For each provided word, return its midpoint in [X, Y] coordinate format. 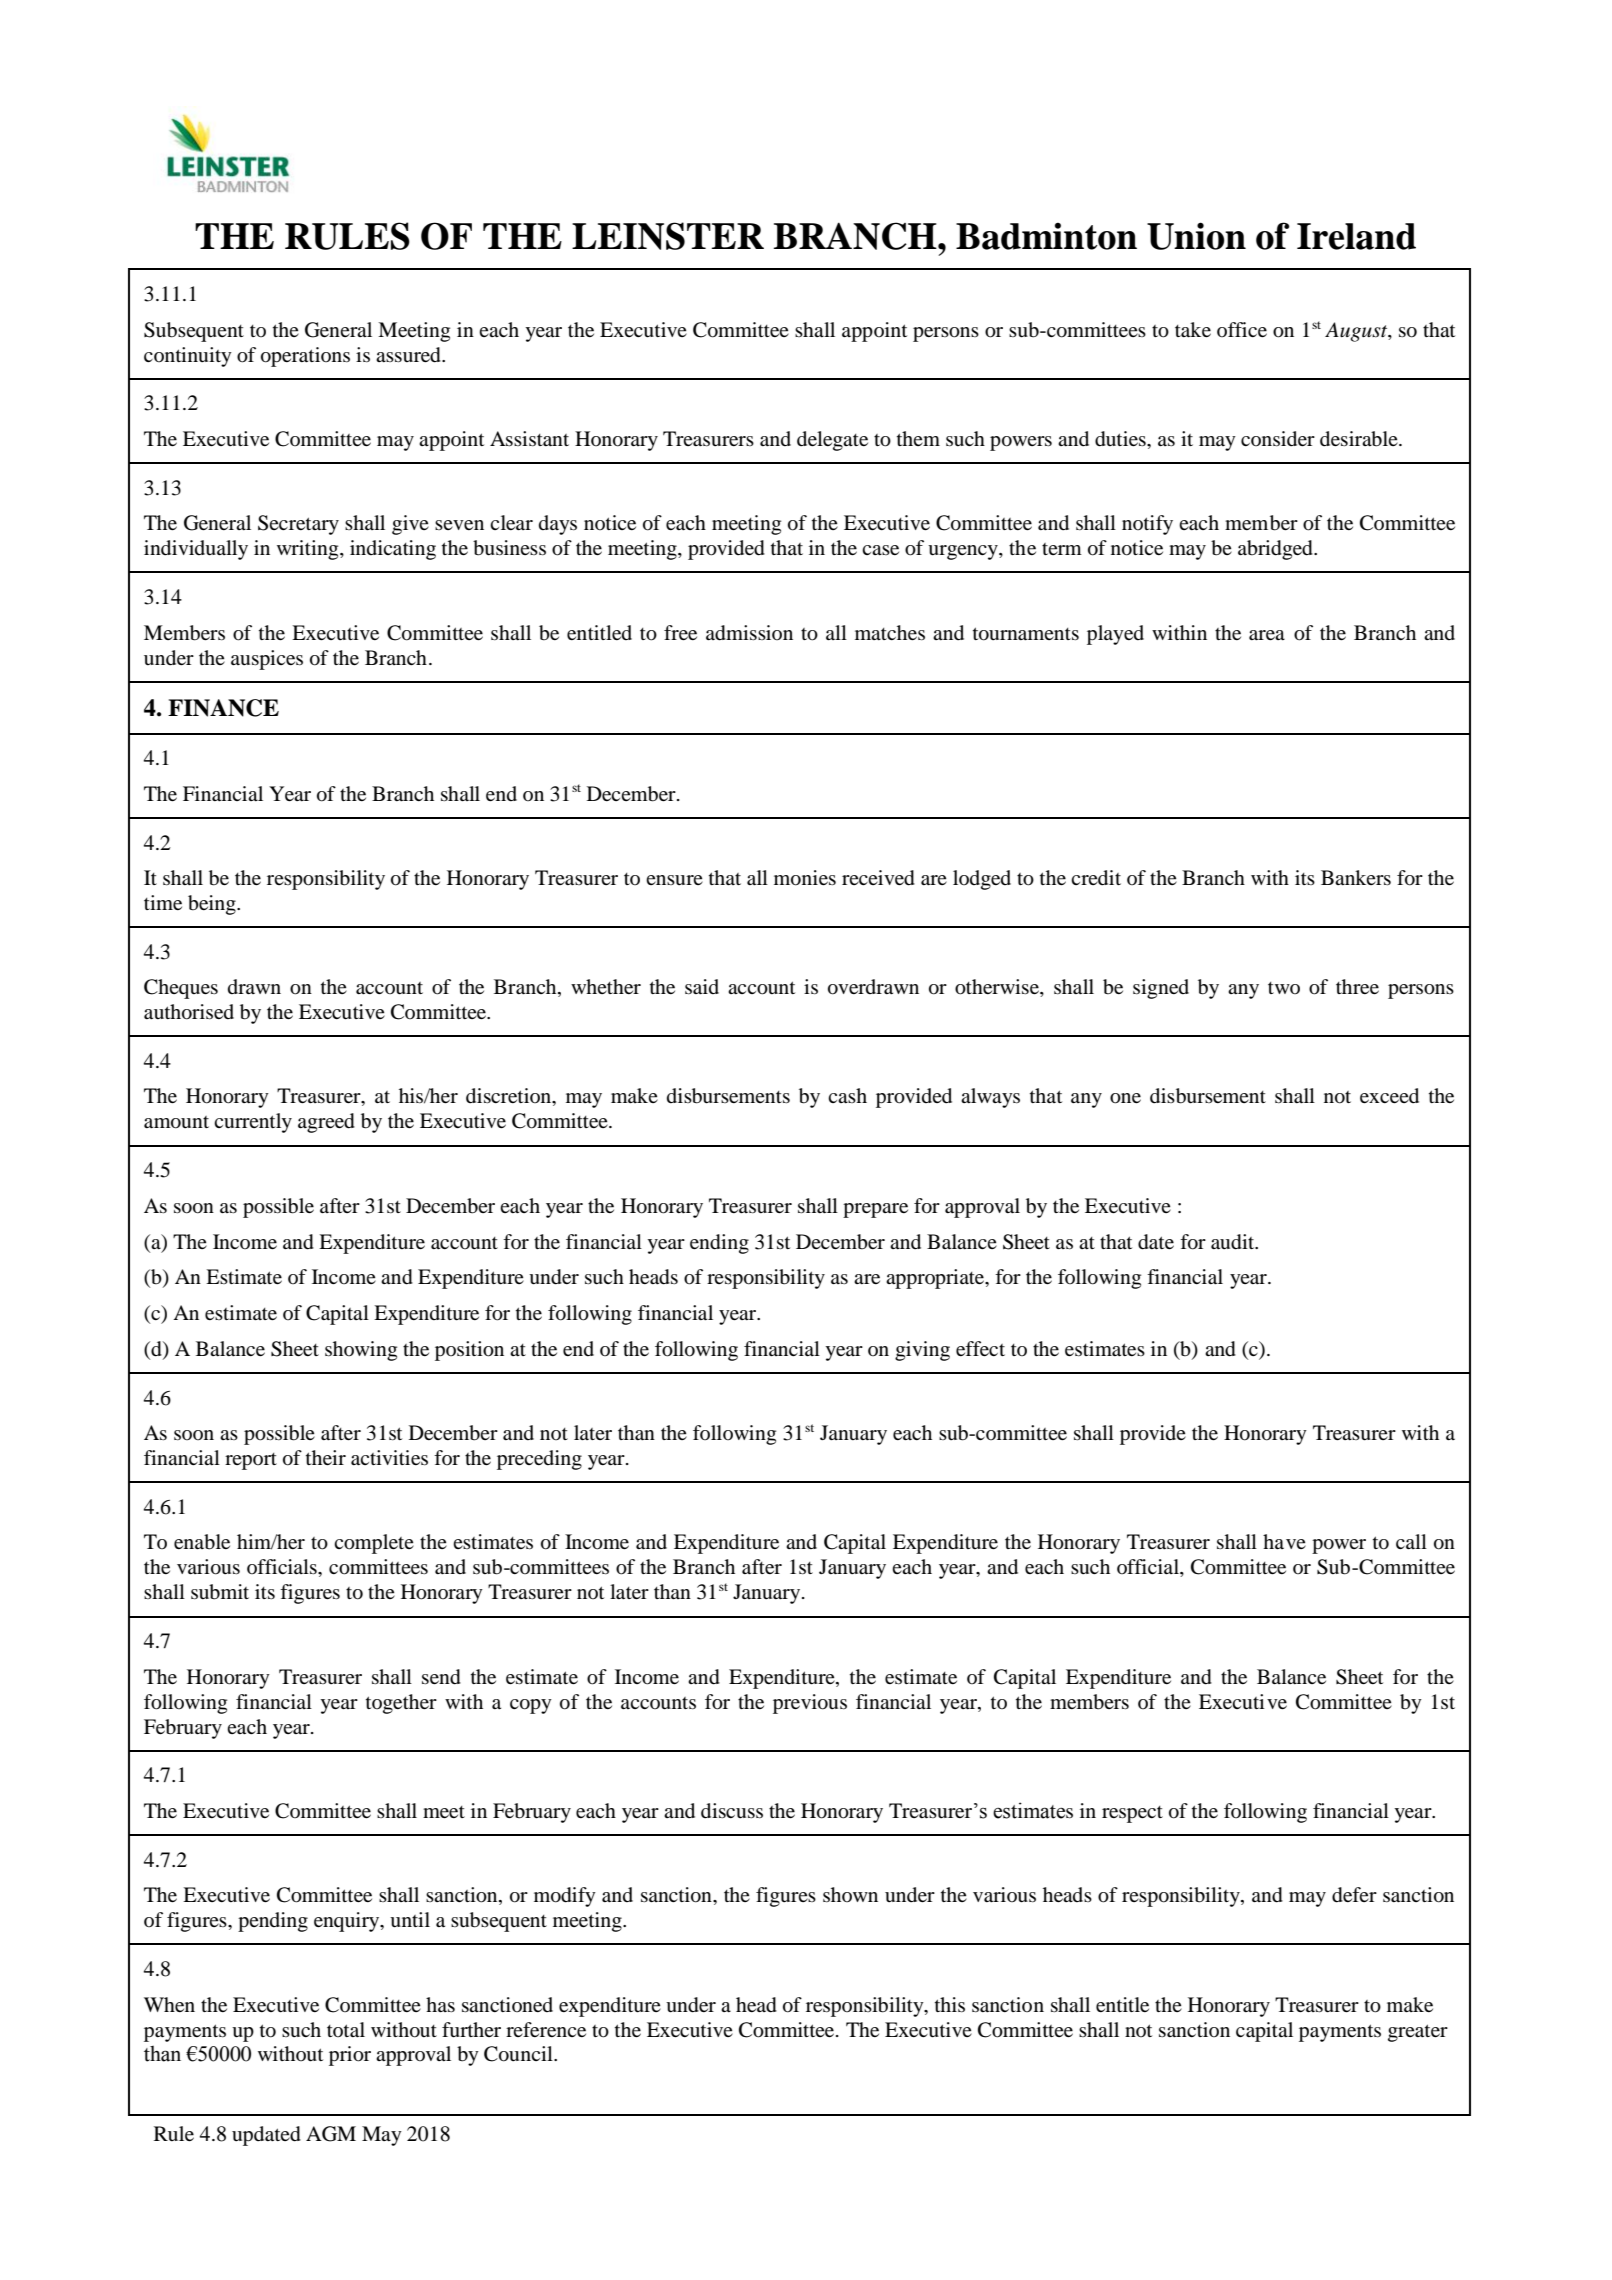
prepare [875, 1210]
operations [305, 357]
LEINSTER [668, 236]
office [1242, 329]
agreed [326, 1123]
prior [350, 2056]
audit [1234, 1242]
